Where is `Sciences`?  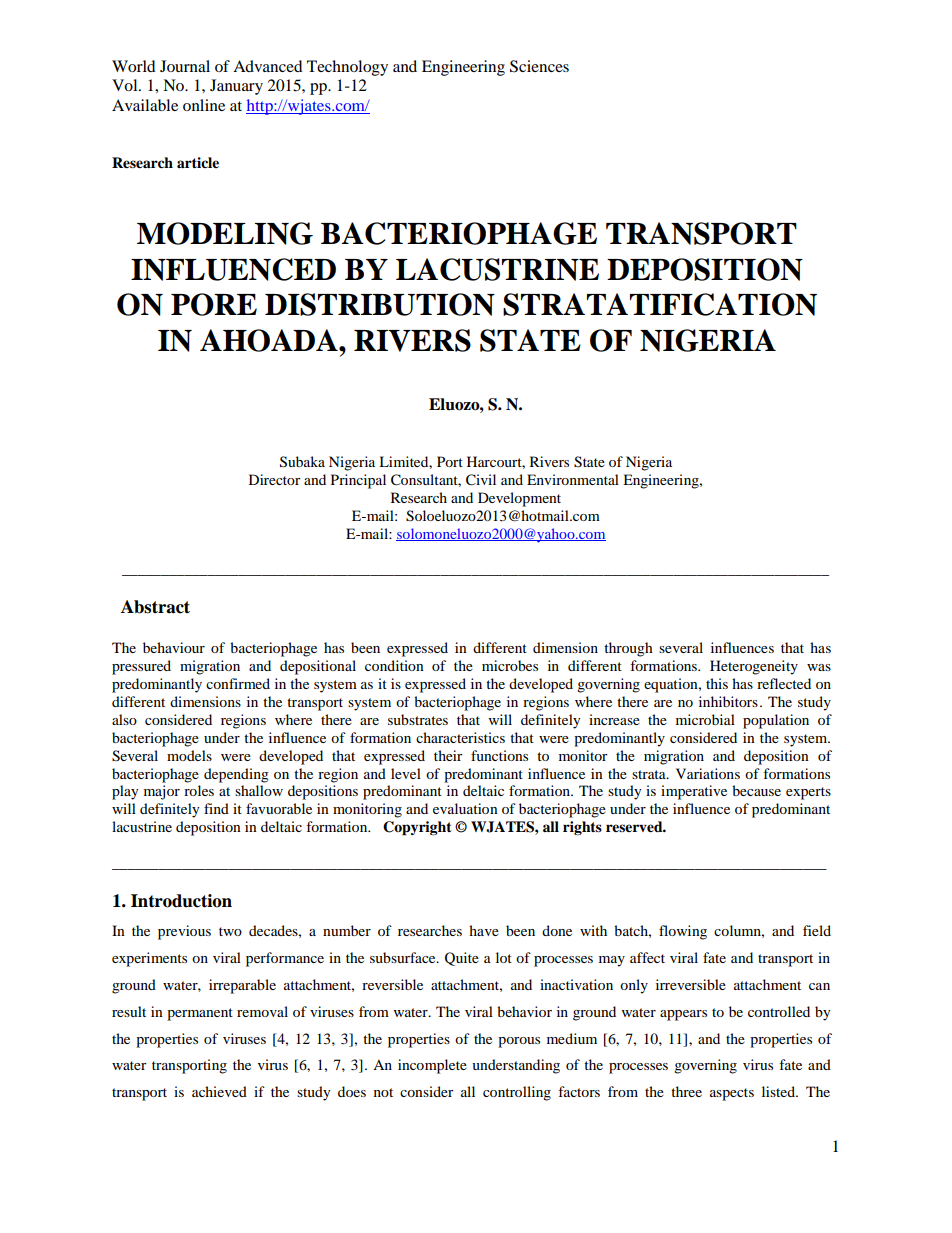 Sciences is located at coordinates (539, 66).
